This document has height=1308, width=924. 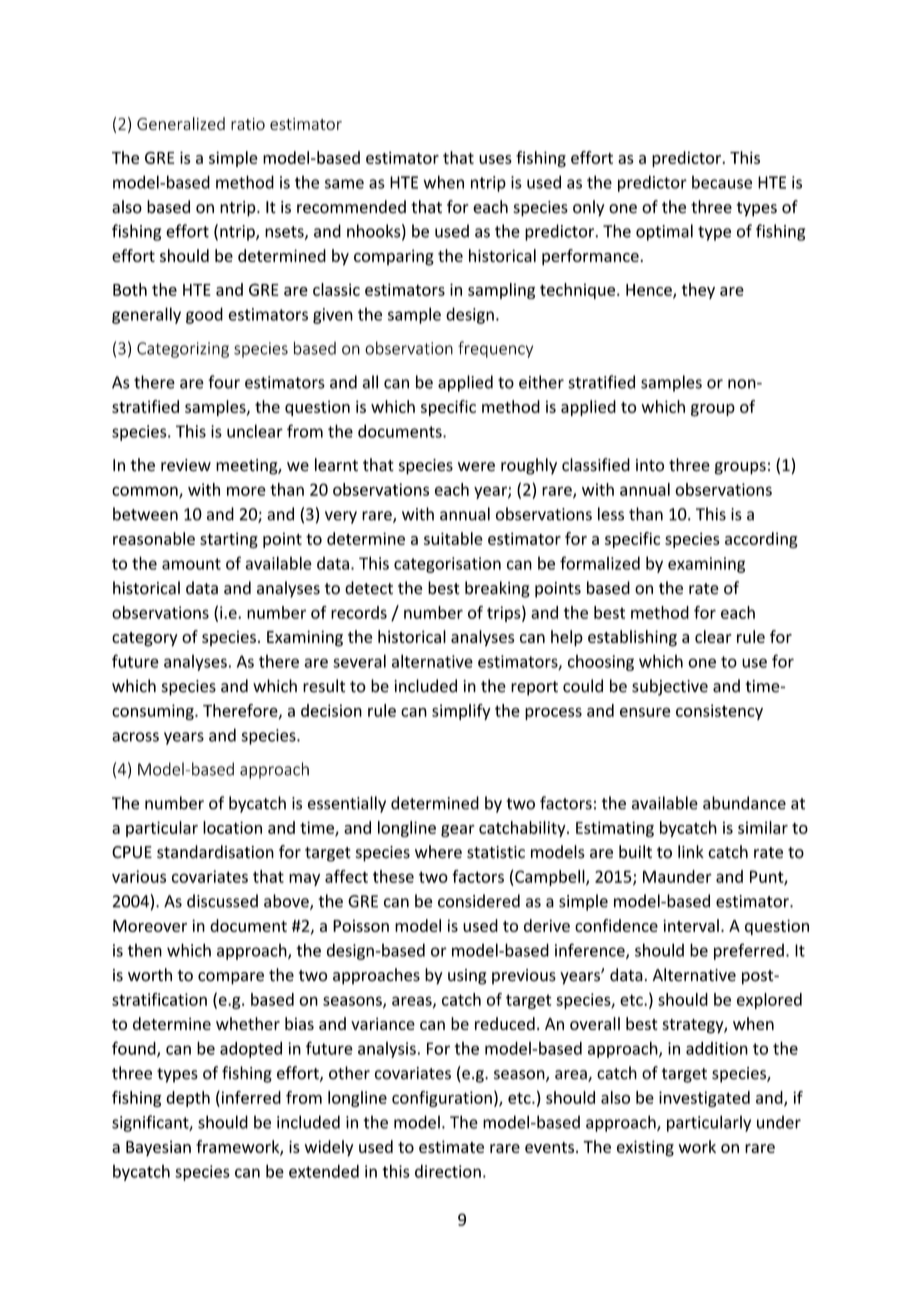 I want to click on were, so click(x=476, y=467).
